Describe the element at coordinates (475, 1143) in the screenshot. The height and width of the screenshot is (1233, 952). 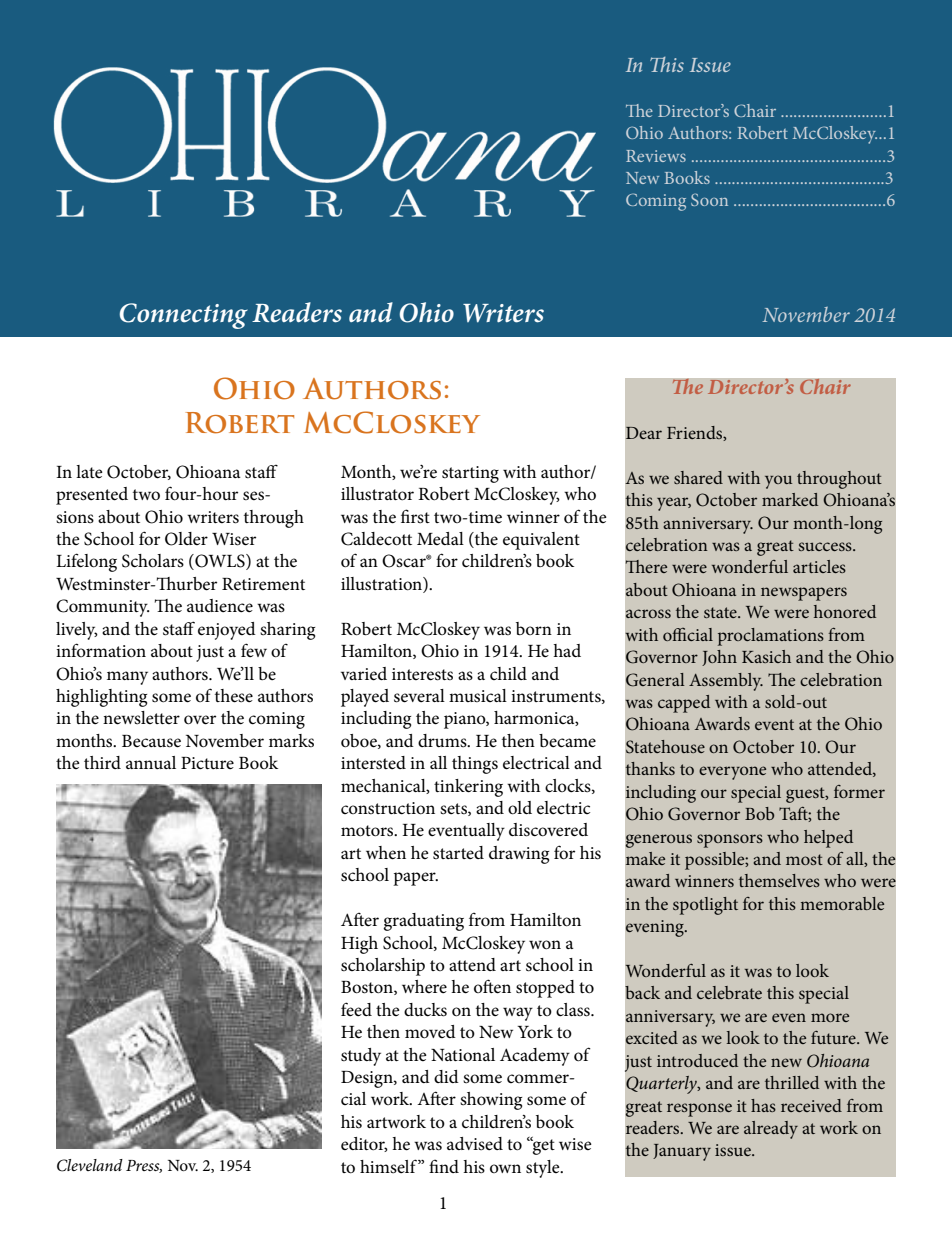
I see `advised` at that location.
